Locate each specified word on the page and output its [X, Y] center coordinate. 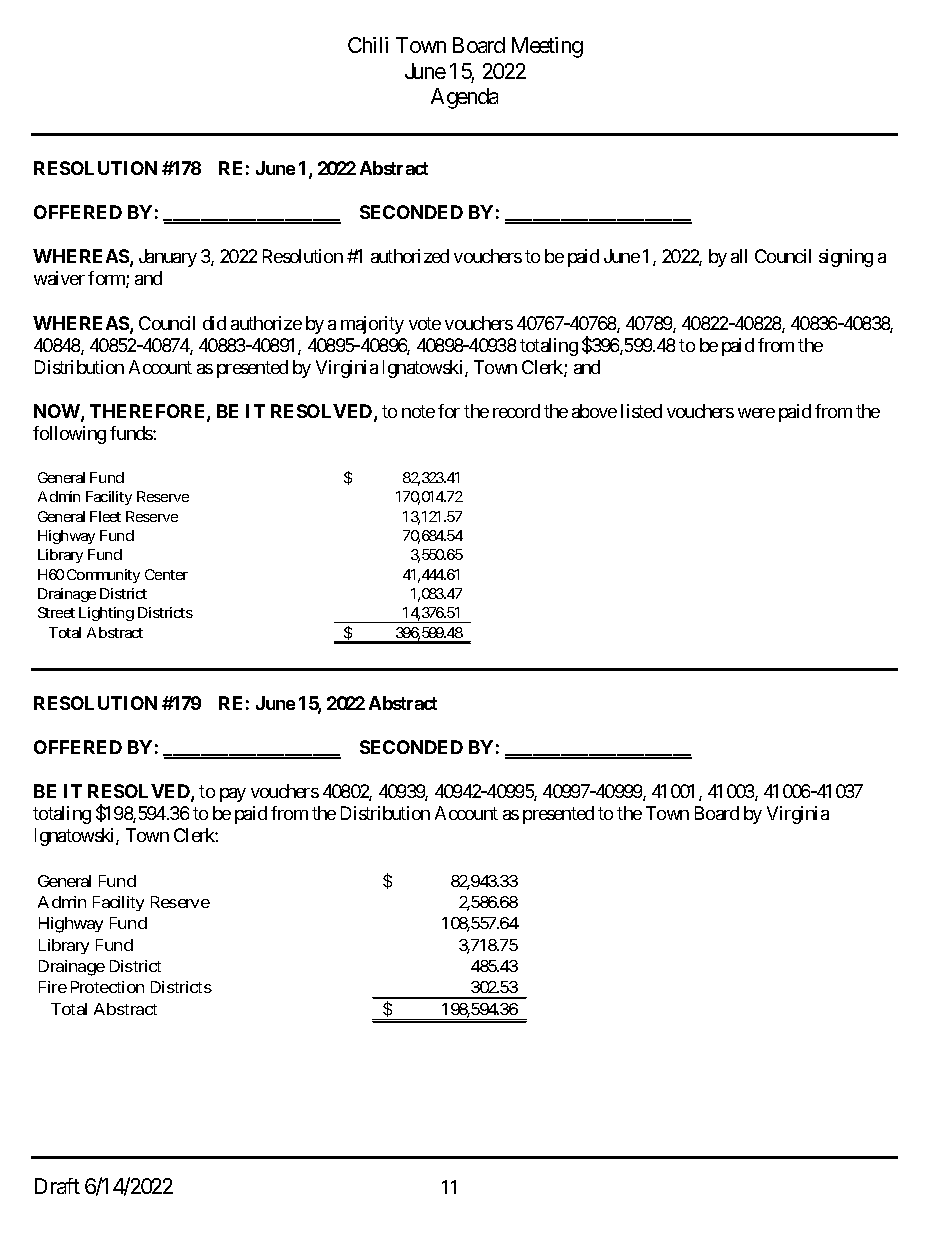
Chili [368, 45]
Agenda [464, 98]
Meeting [547, 47]
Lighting [106, 614]
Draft [57, 1186]
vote [425, 323]
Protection [107, 987]
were [756, 413]
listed [641, 411]
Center [166, 574]
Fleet [105, 516]
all [739, 256]
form [107, 279]
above [594, 411]
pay [233, 795]
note [418, 412]
